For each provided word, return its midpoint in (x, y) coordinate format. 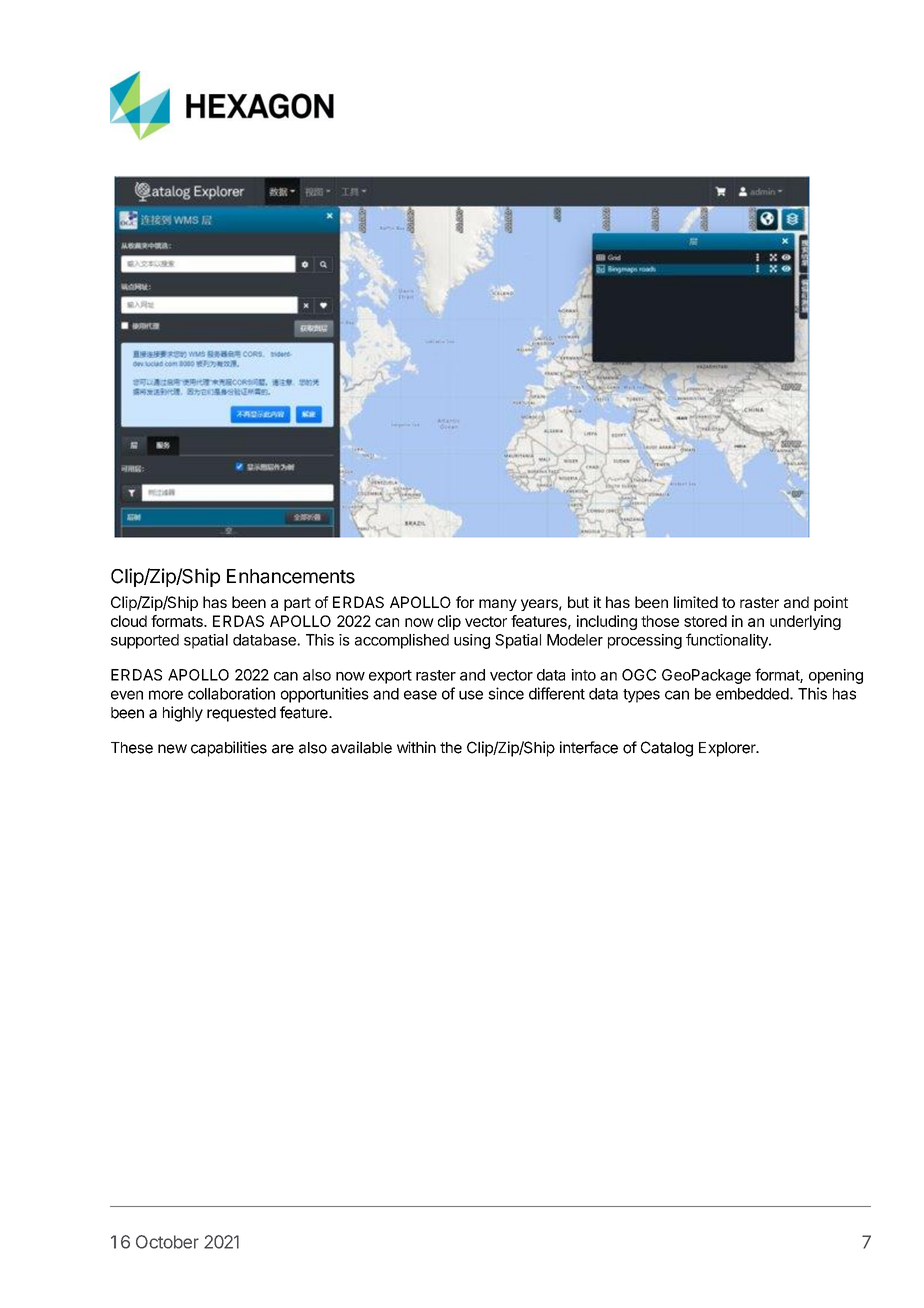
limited (696, 602)
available (361, 747)
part (297, 604)
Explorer (728, 749)
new (172, 749)
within (416, 747)
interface (589, 747)
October (167, 1242)
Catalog (667, 749)
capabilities (229, 749)
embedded (752, 694)
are (283, 749)
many (498, 605)
